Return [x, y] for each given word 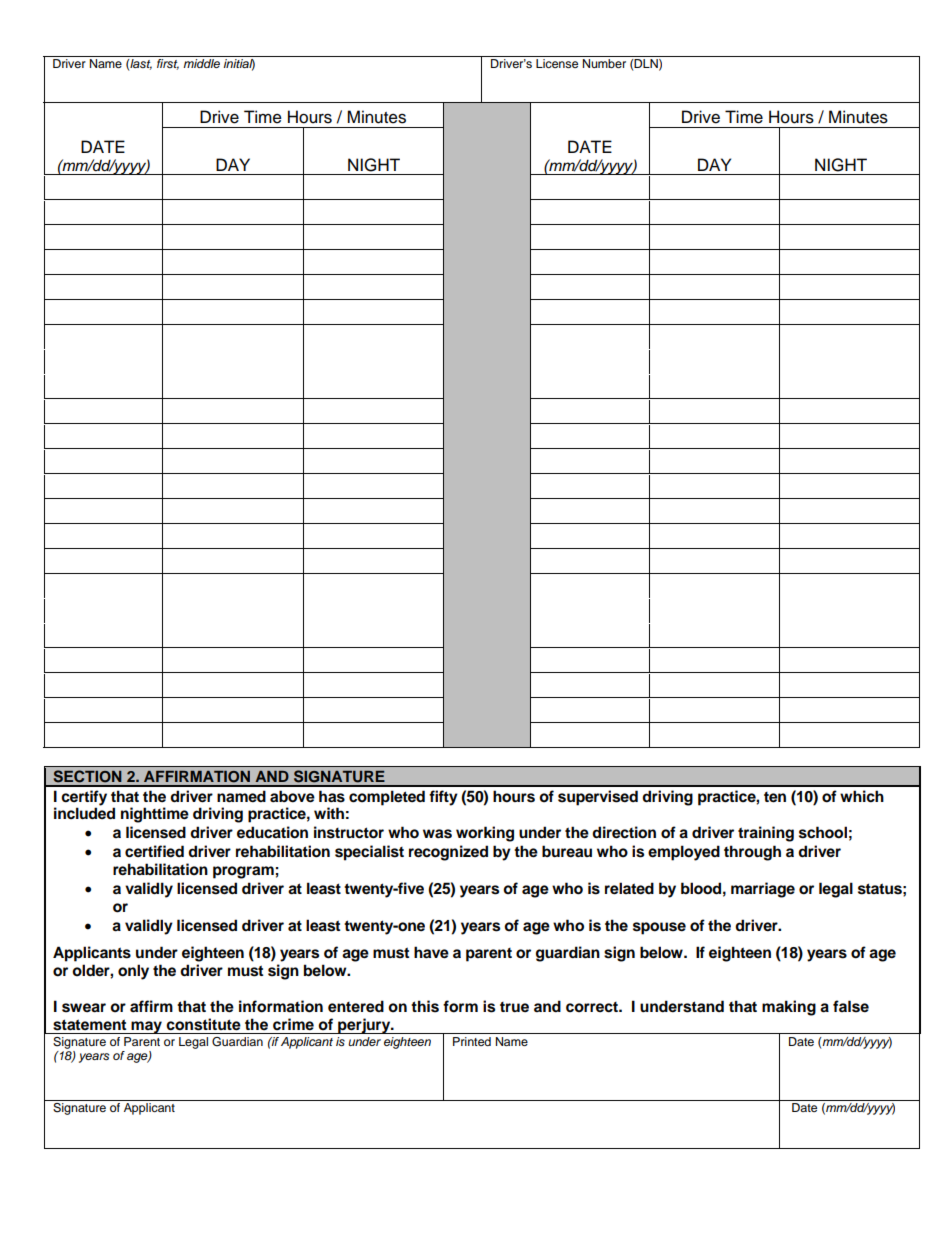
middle [201, 63]
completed [387, 798]
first [168, 64]
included [84, 813]
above [292, 796]
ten [775, 797]
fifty [443, 798]
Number [604, 63]
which [862, 796]
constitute [203, 1024]
